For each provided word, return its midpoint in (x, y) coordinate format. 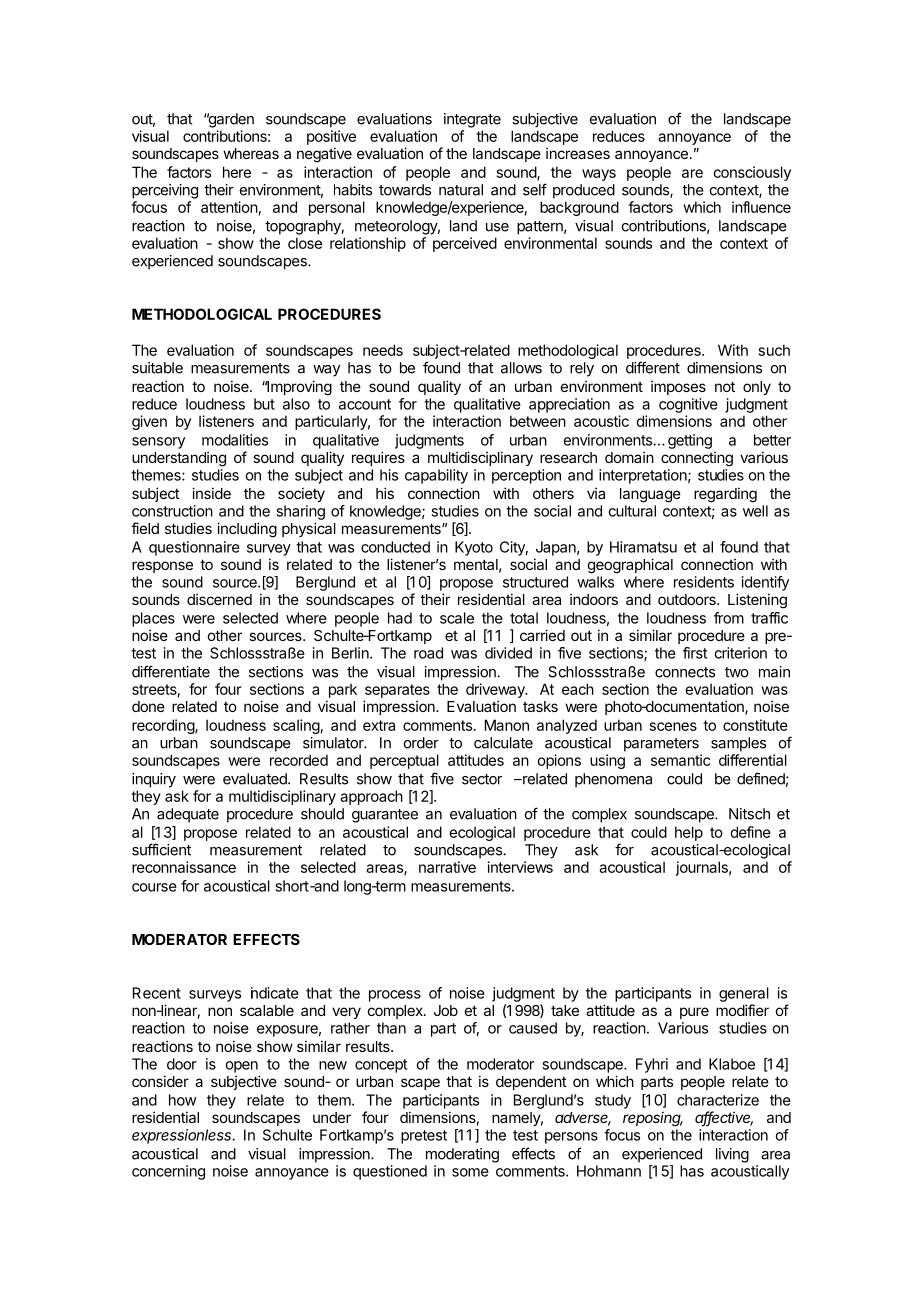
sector (482, 779)
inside (211, 493)
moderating (462, 1155)
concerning (168, 1172)
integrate (472, 120)
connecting (697, 459)
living (732, 1155)
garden (230, 120)
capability (436, 476)
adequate (188, 815)
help (689, 833)
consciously (752, 173)
